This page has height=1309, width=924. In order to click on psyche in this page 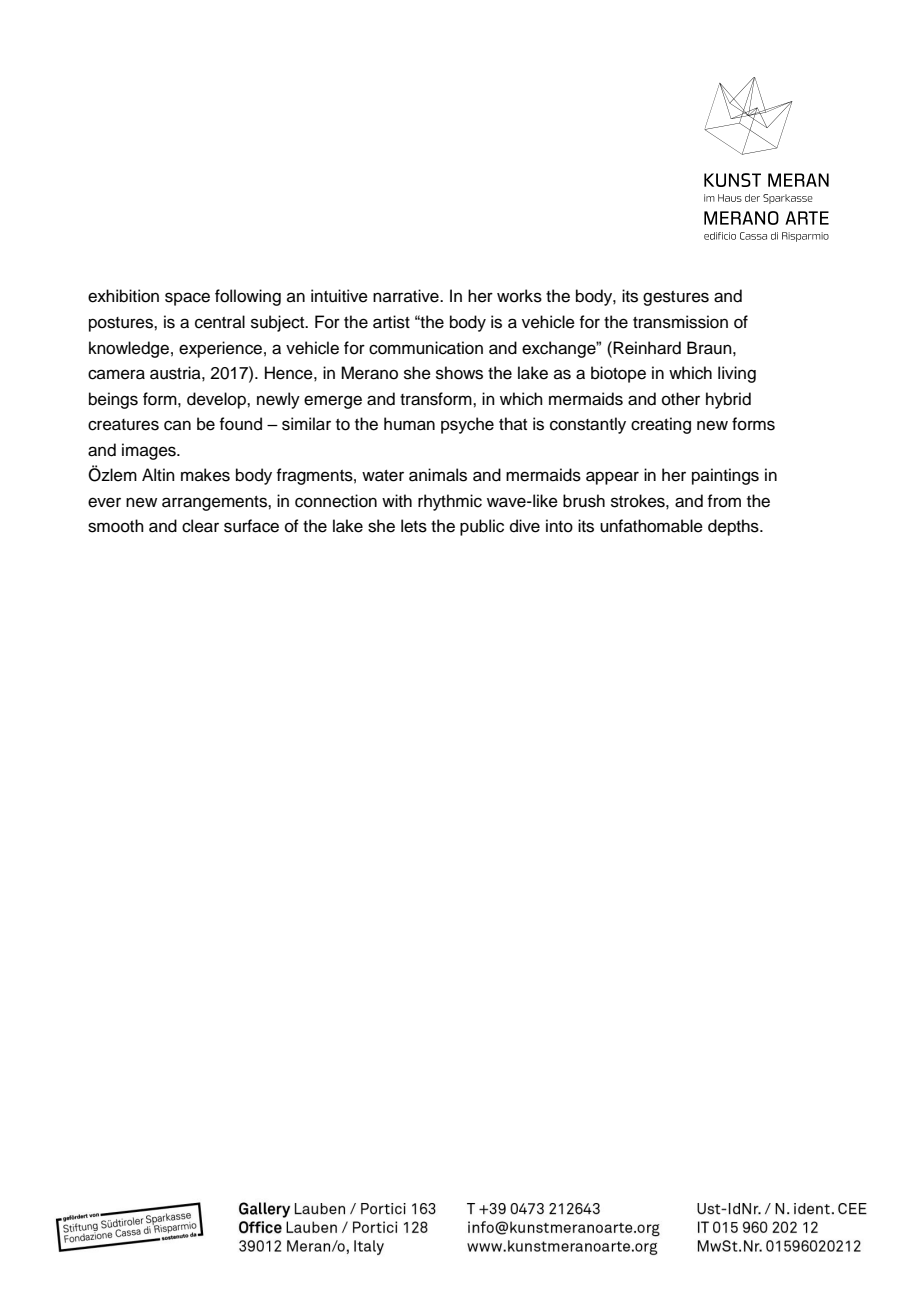, I will do `click(467, 425)`.
